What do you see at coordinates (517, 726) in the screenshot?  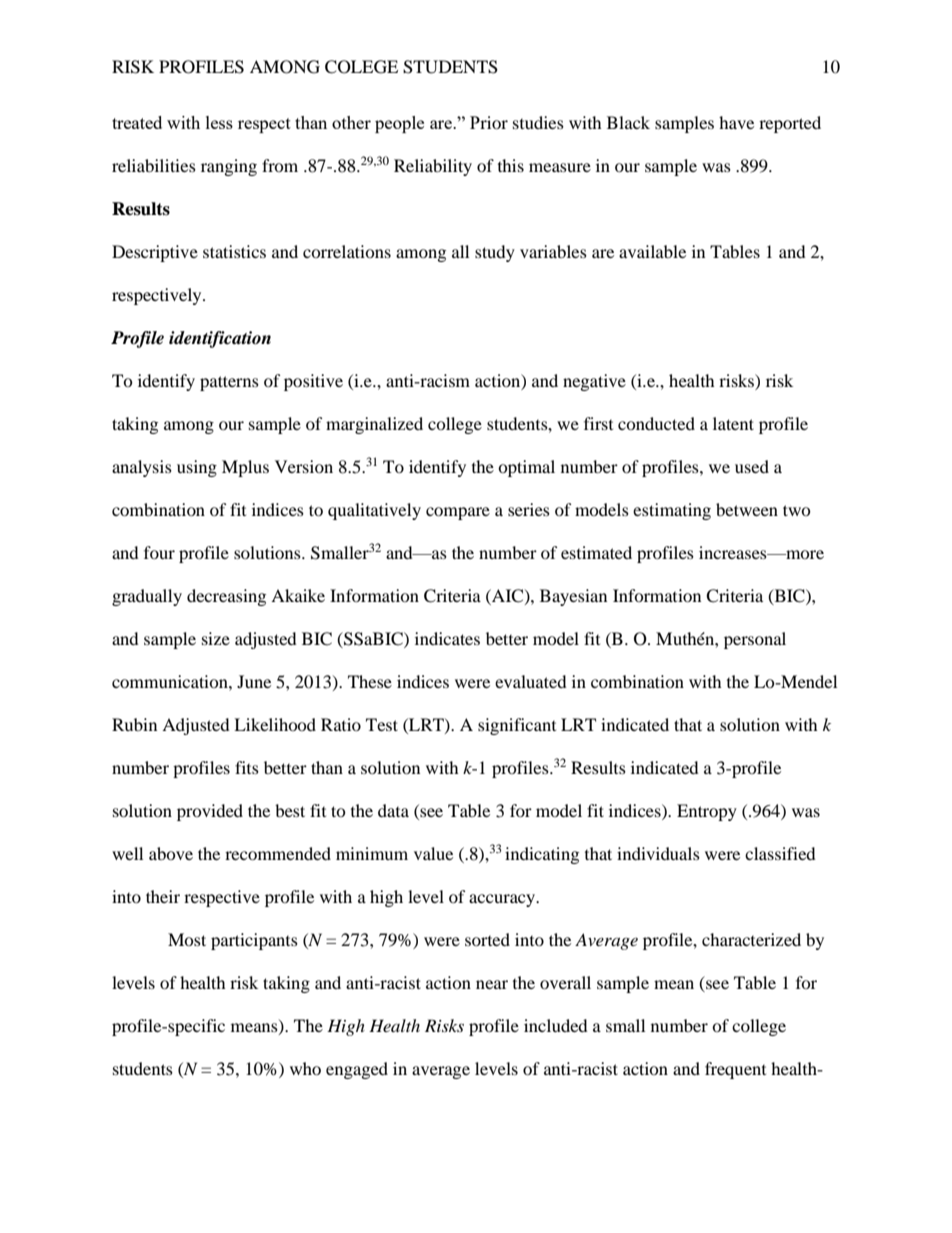 I see `significant` at bounding box center [517, 726].
